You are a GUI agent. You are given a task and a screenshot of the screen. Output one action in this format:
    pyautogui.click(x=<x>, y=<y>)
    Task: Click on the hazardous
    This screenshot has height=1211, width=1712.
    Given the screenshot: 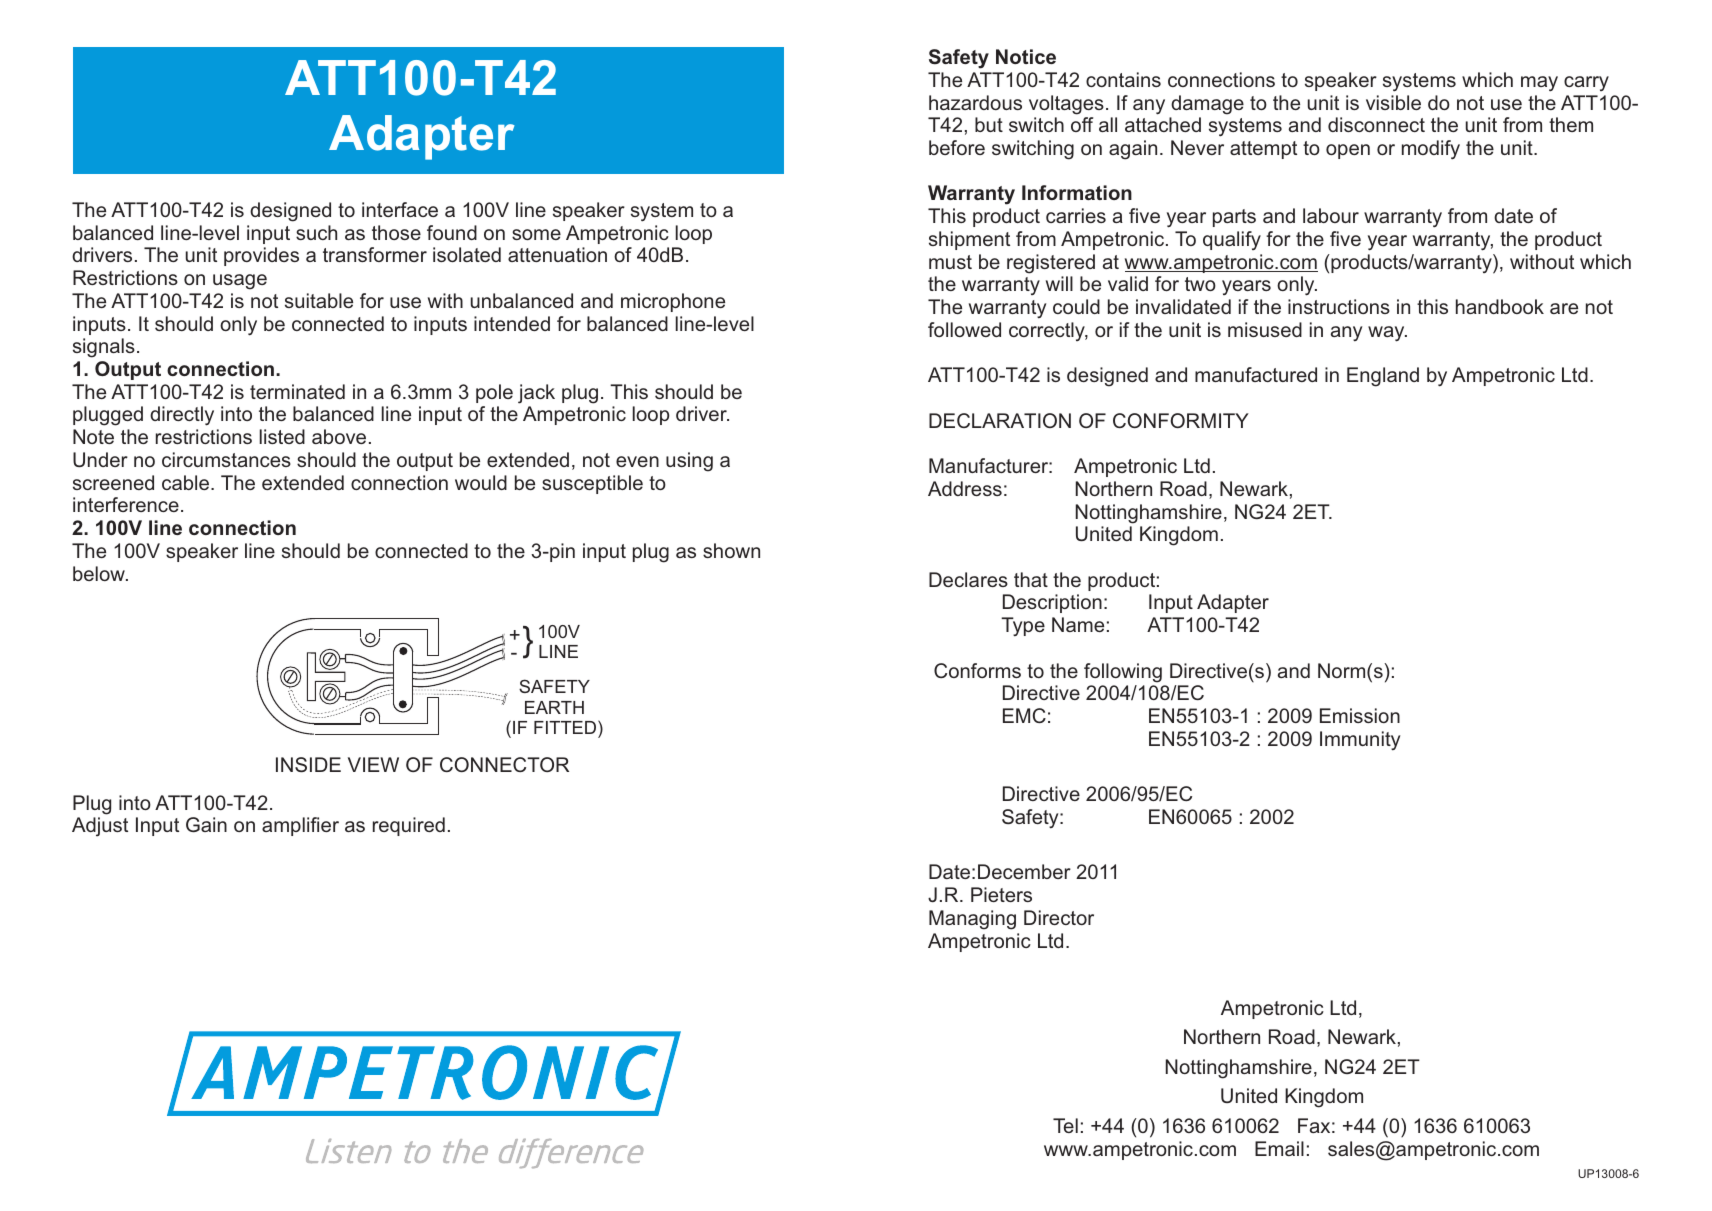 What is the action you would take?
    pyautogui.click(x=975, y=102)
